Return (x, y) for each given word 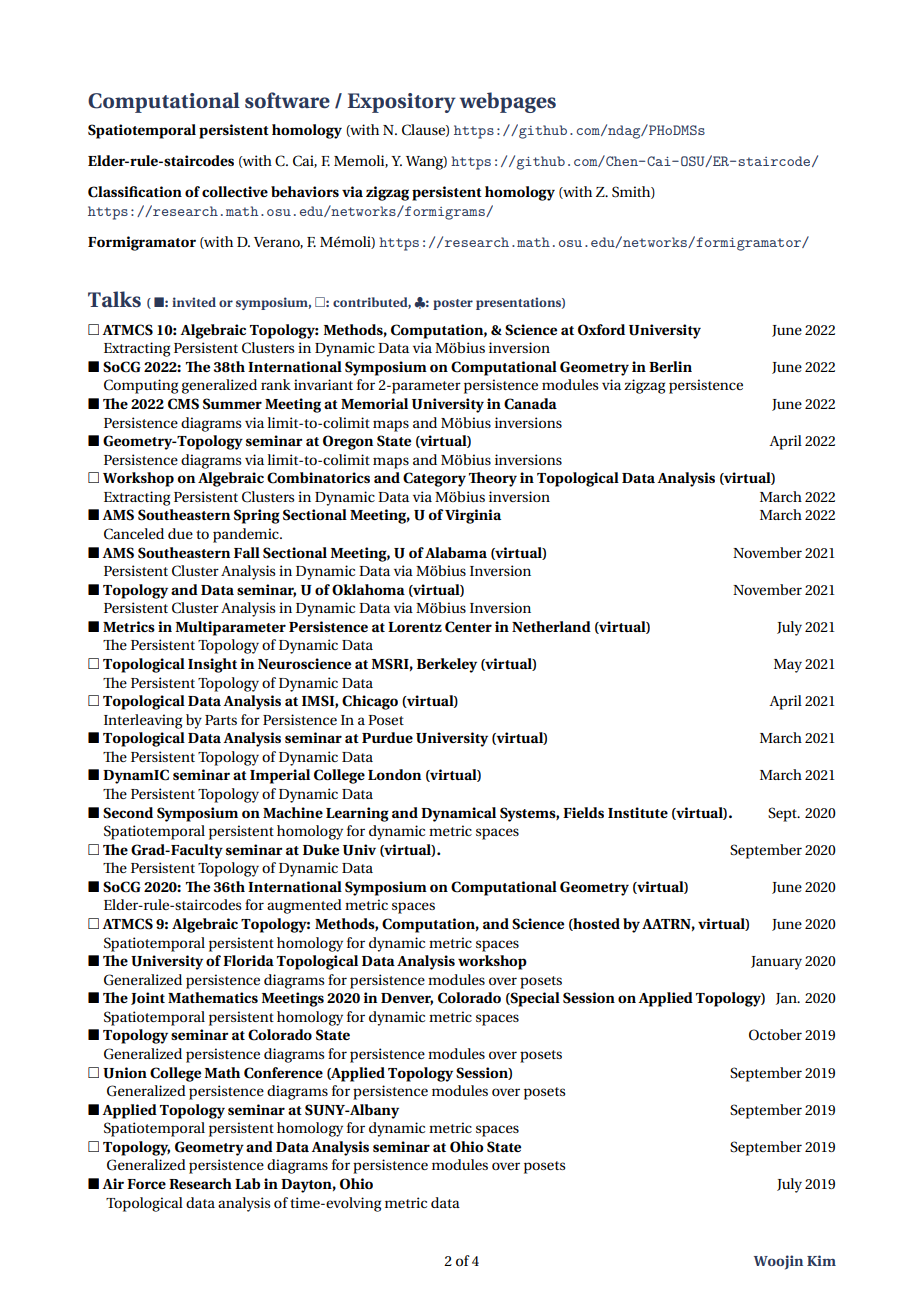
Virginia (473, 516)
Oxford (601, 330)
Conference (283, 1073)
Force (146, 1184)
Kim (821, 1260)
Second (128, 813)
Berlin (670, 366)
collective (235, 191)
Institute (638, 812)
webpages (508, 102)
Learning (357, 814)
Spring (257, 516)
